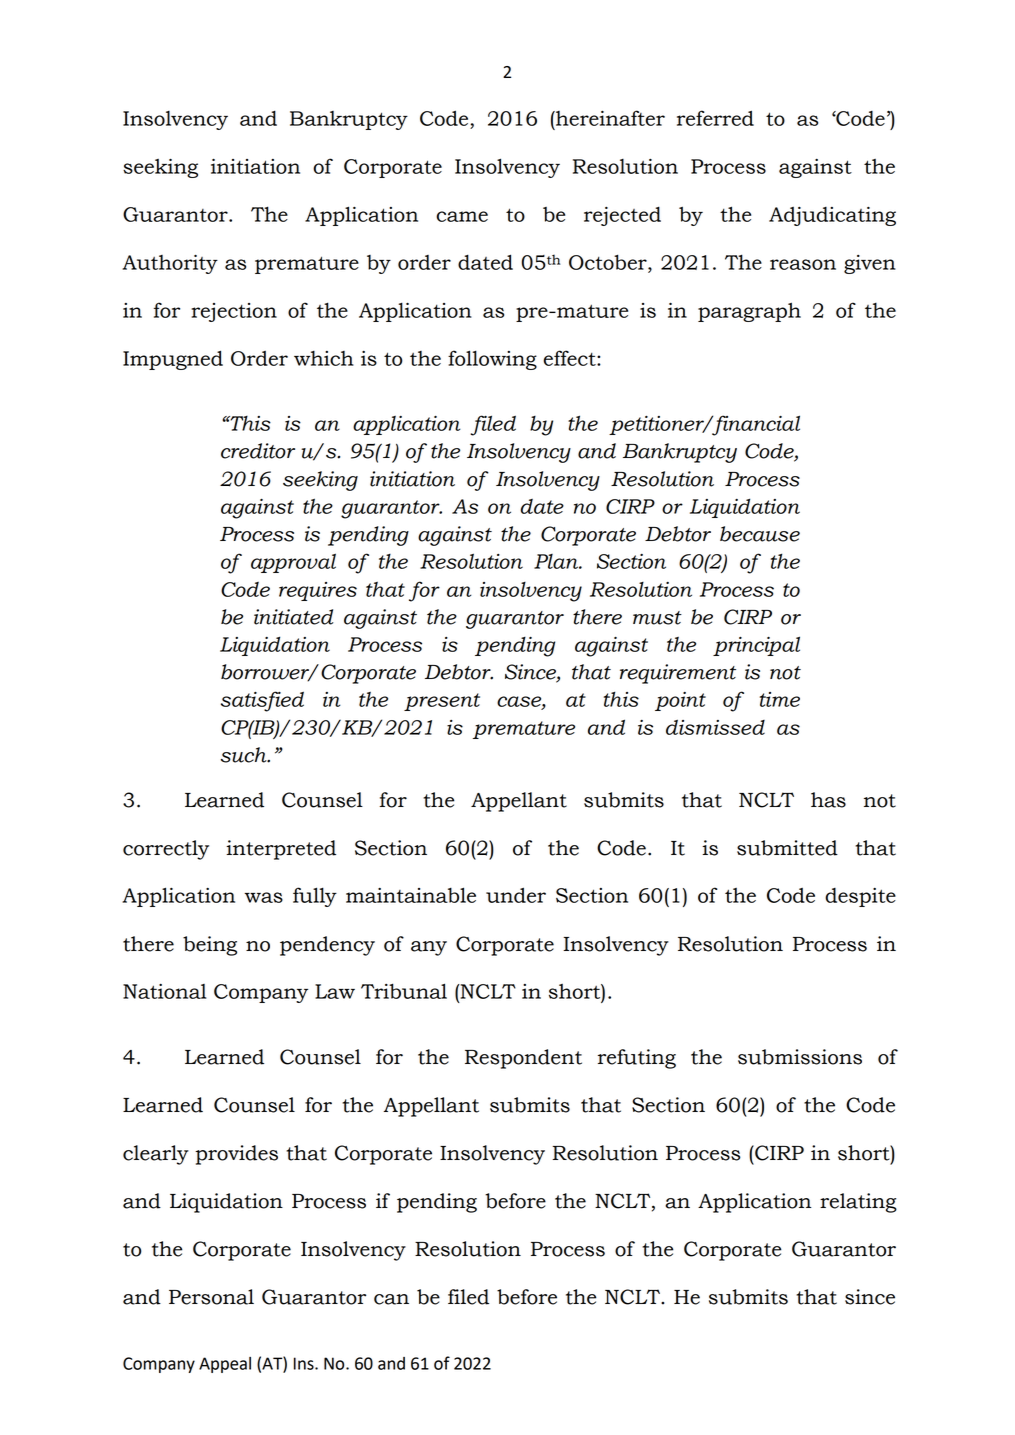  What do you see at coordinates (760, 534) in the document?
I see `because` at bounding box center [760, 534].
